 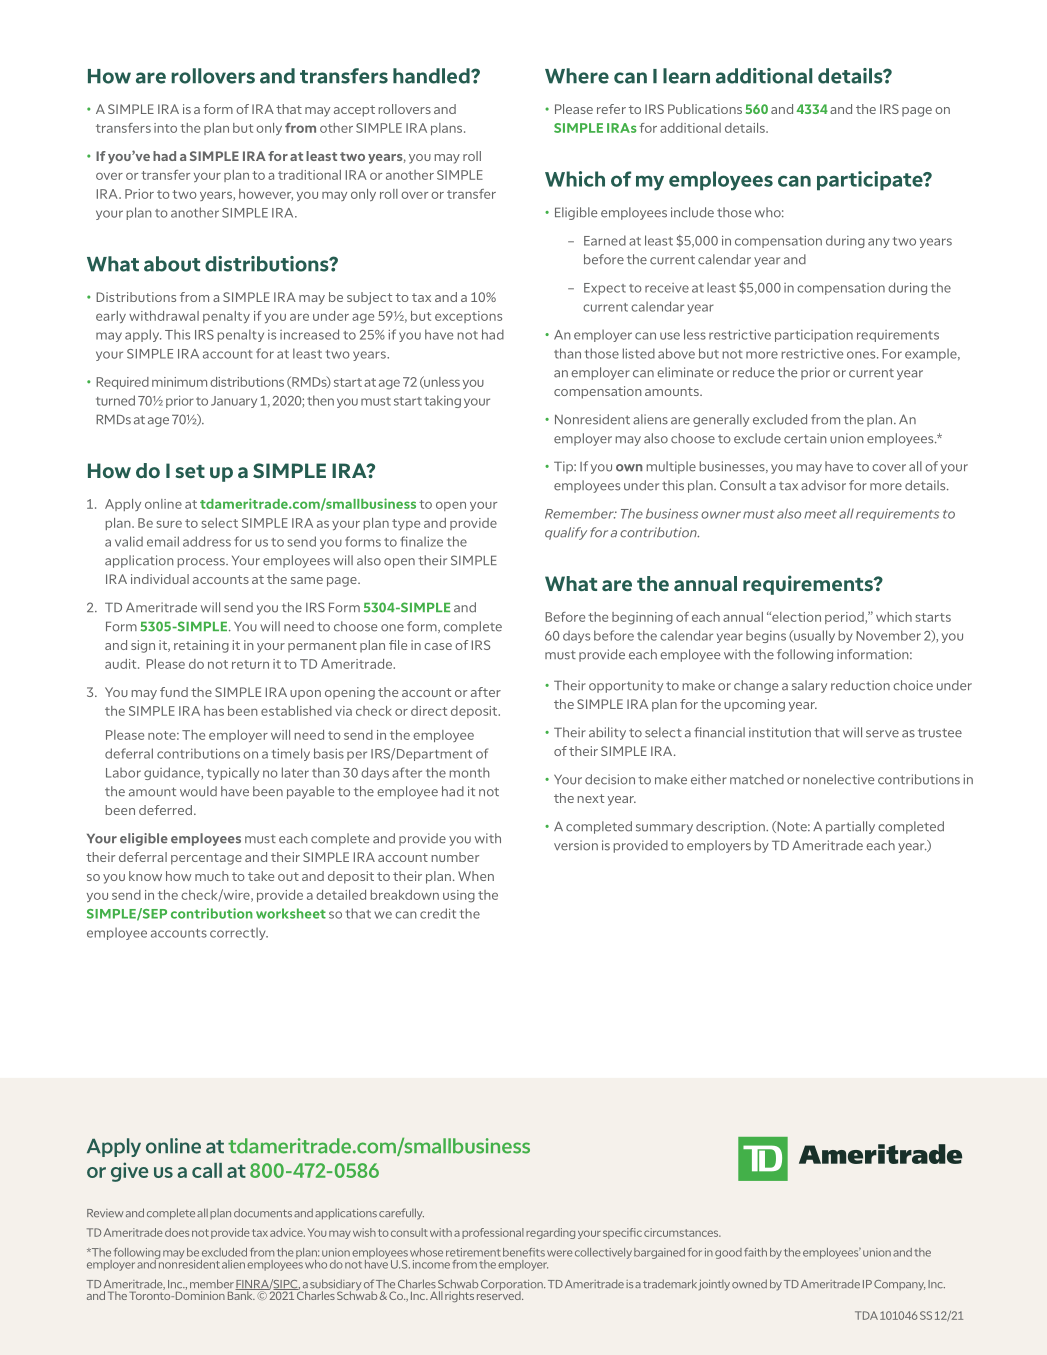 I want to click on credit, so click(x=438, y=913).
